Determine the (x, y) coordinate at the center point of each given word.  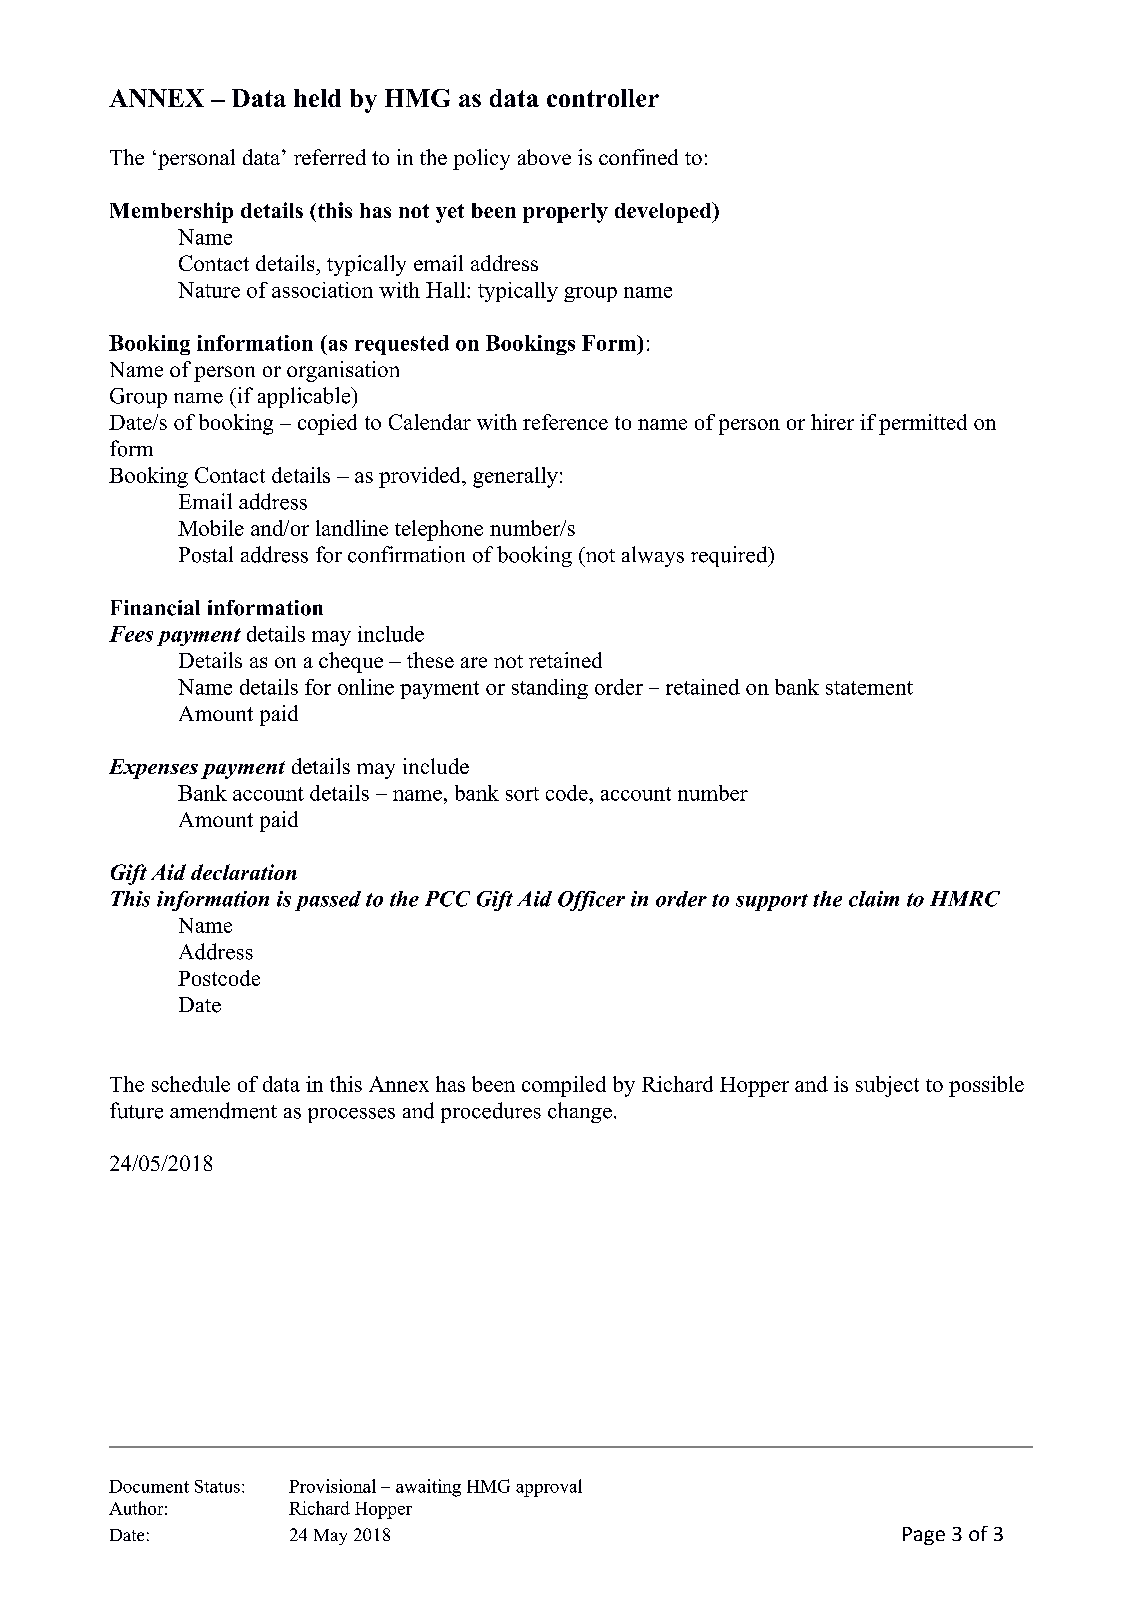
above (544, 157)
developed (664, 212)
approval (549, 1488)
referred (330, 157)
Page (924, 1536)
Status (217, 1486)
